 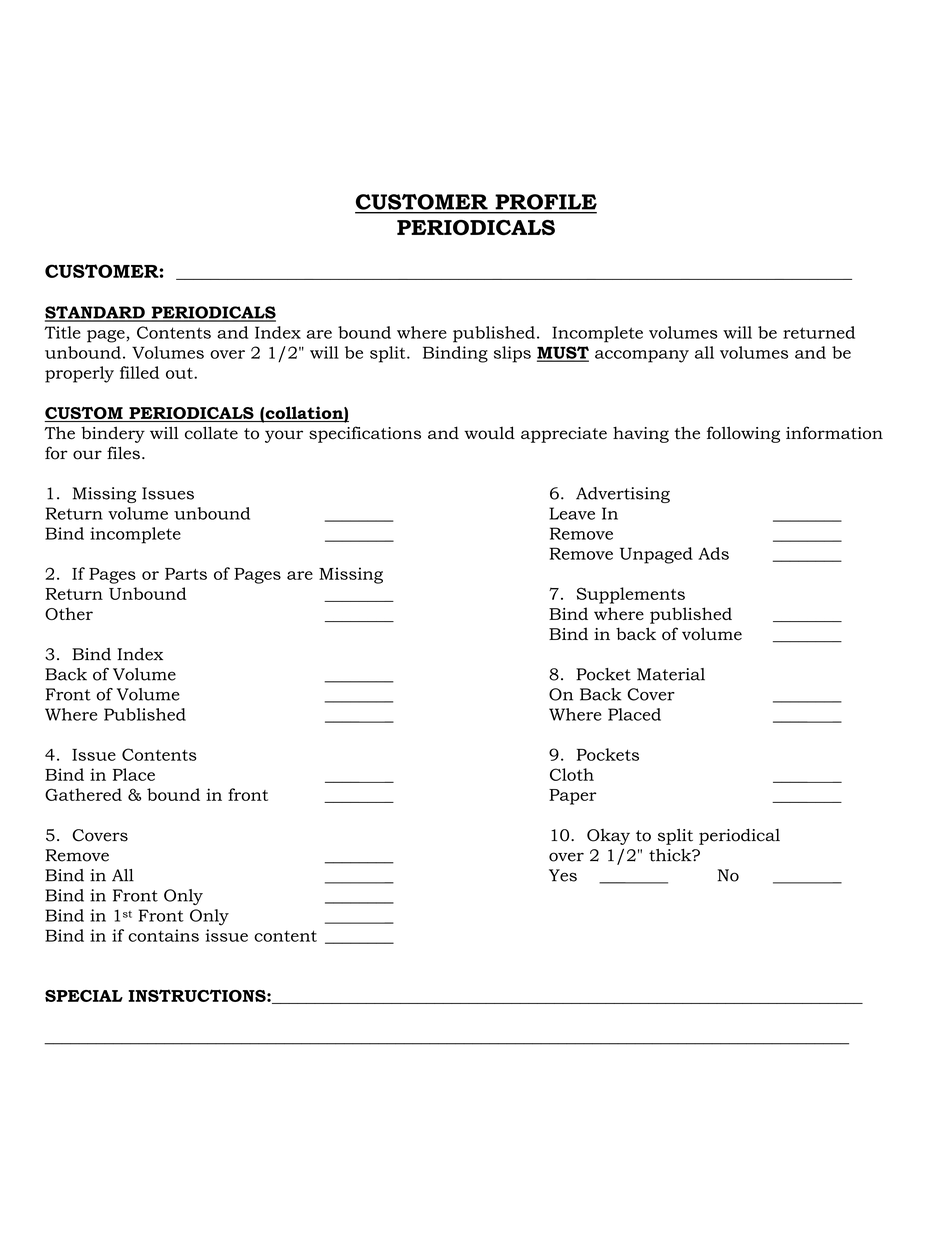 I want to click on accompany, so click(x=642, y=356).
